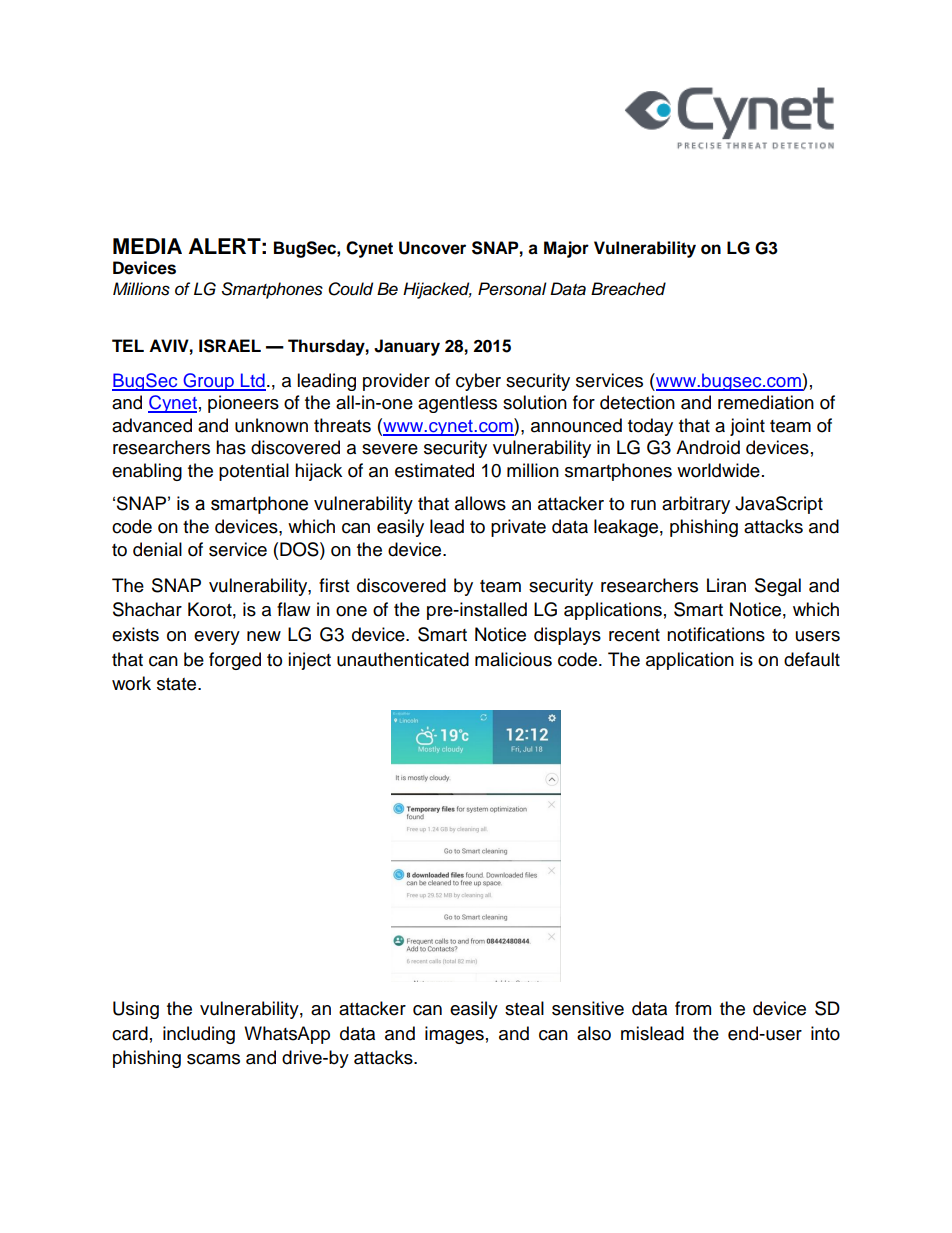 This screenshot has height=1233, width=952. Describe the element at coordinates (235, 661) in the screenshot. I see `forged` at that location.
